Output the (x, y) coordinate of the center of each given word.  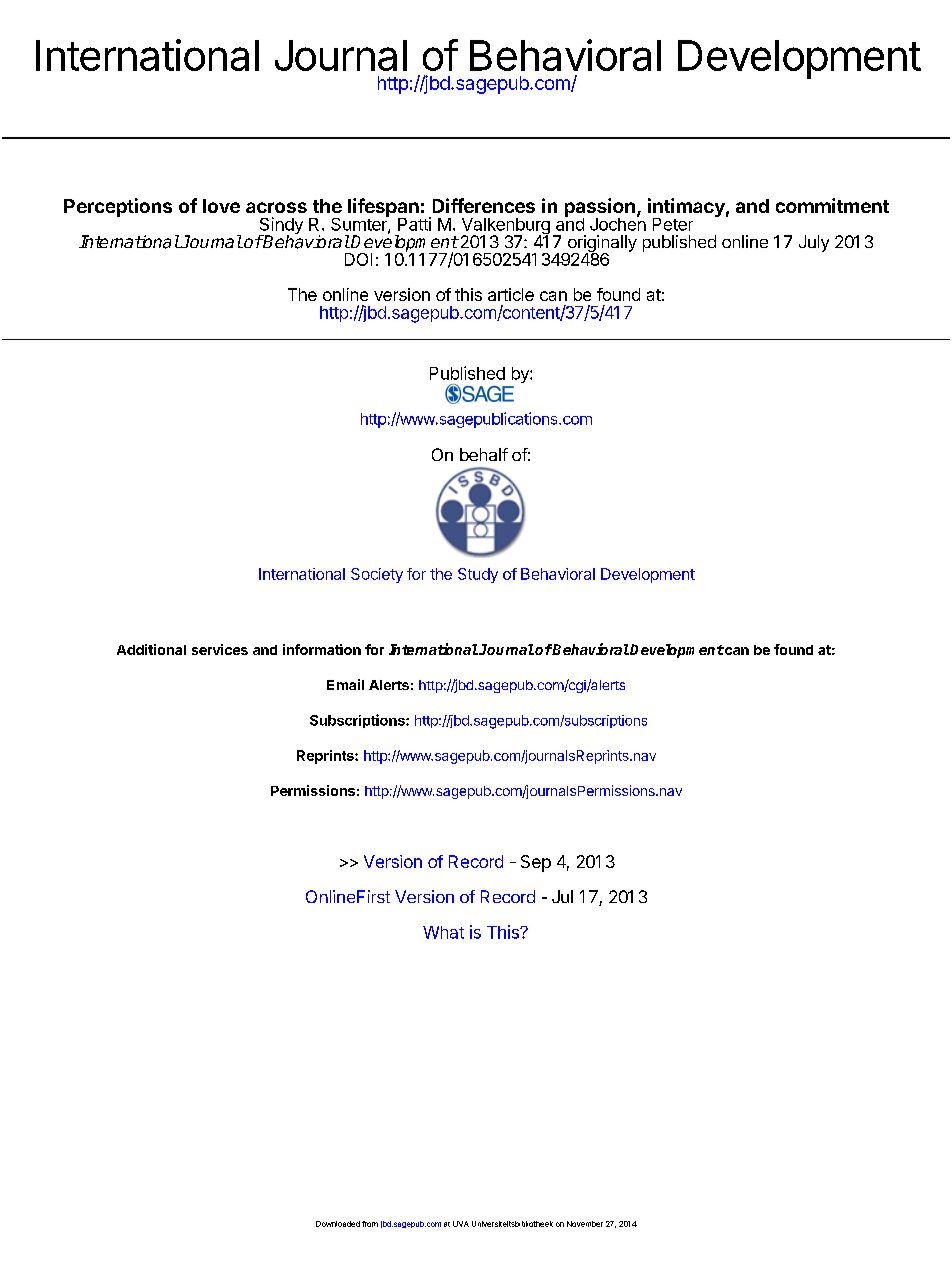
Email (345, 684)
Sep (536, 863)
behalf (484, 454)
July (814, 243)
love (221, 206)
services (220, 649)
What (443, 932)
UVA (461, 1224)
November (585, 1224)
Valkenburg (506, 227)
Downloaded (338, 1224)
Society (377, 575)
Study (478, 575)
